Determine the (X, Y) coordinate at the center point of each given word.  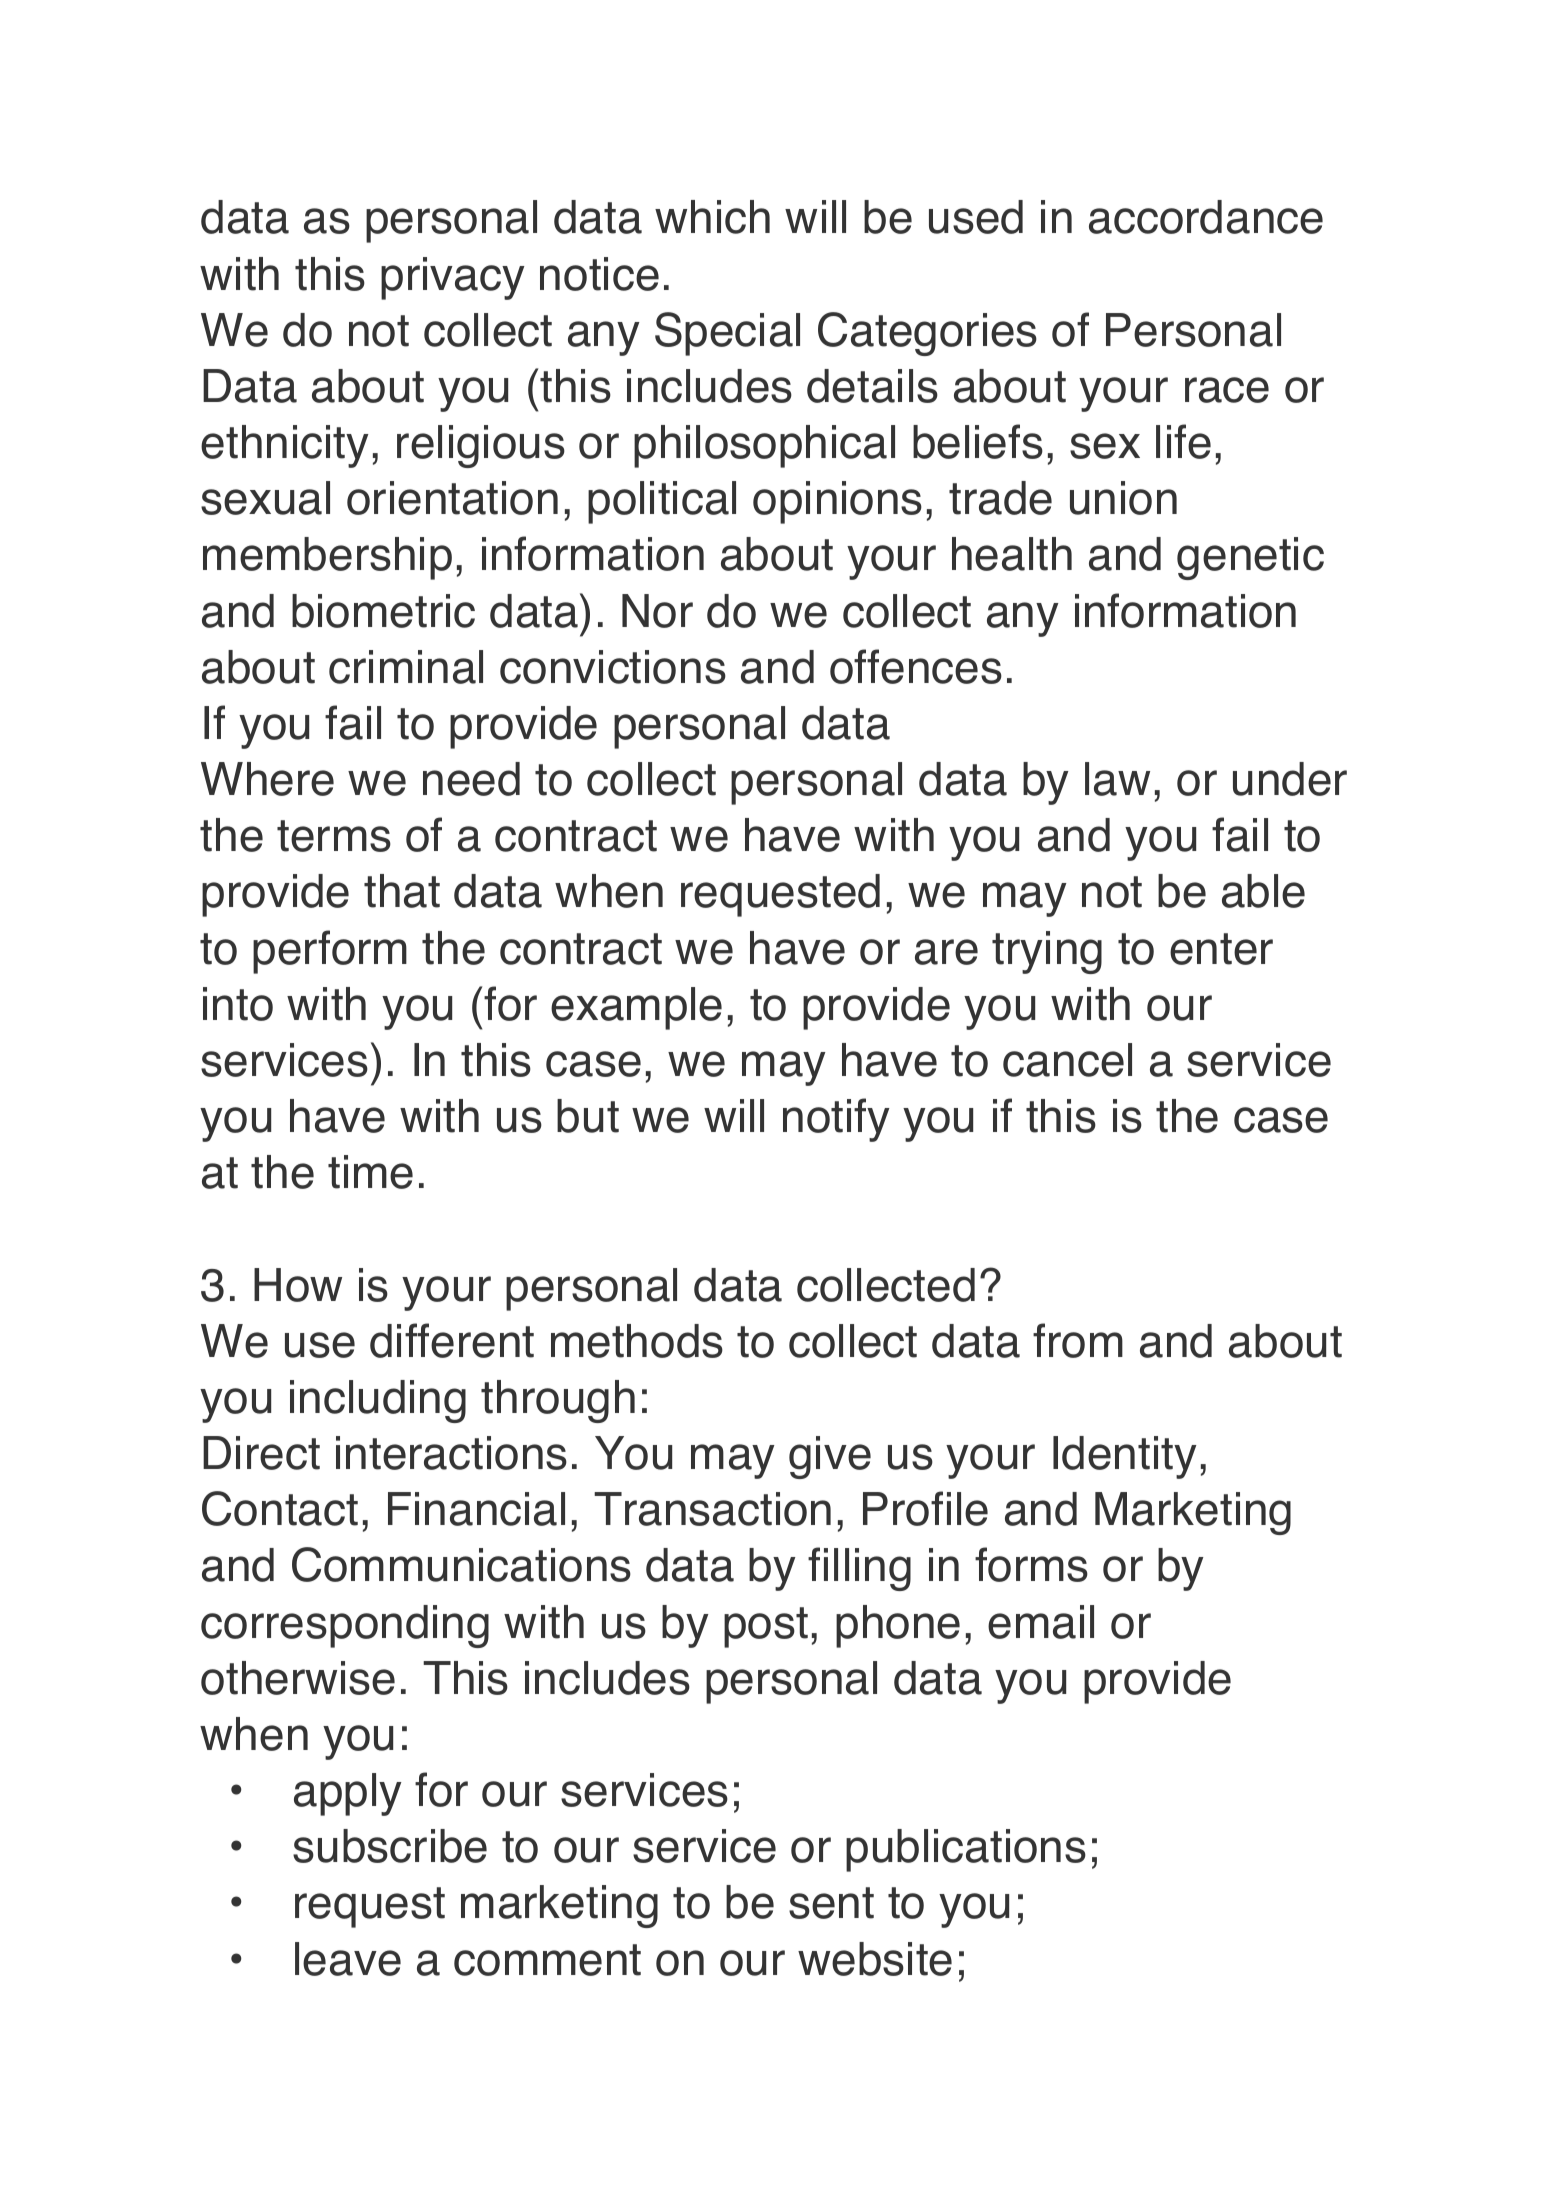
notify (836, 1120)
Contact (280, 1508)
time (370, 1172)
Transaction (712, 1509)
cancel (1067, 1060)
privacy (453, 278)
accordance (1206, 217)
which (712, 217)
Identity (1125, 1457)
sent (831, 1903)
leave (348, 1959)
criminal (406, 667)
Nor (657, 611)
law (1117, 779)
